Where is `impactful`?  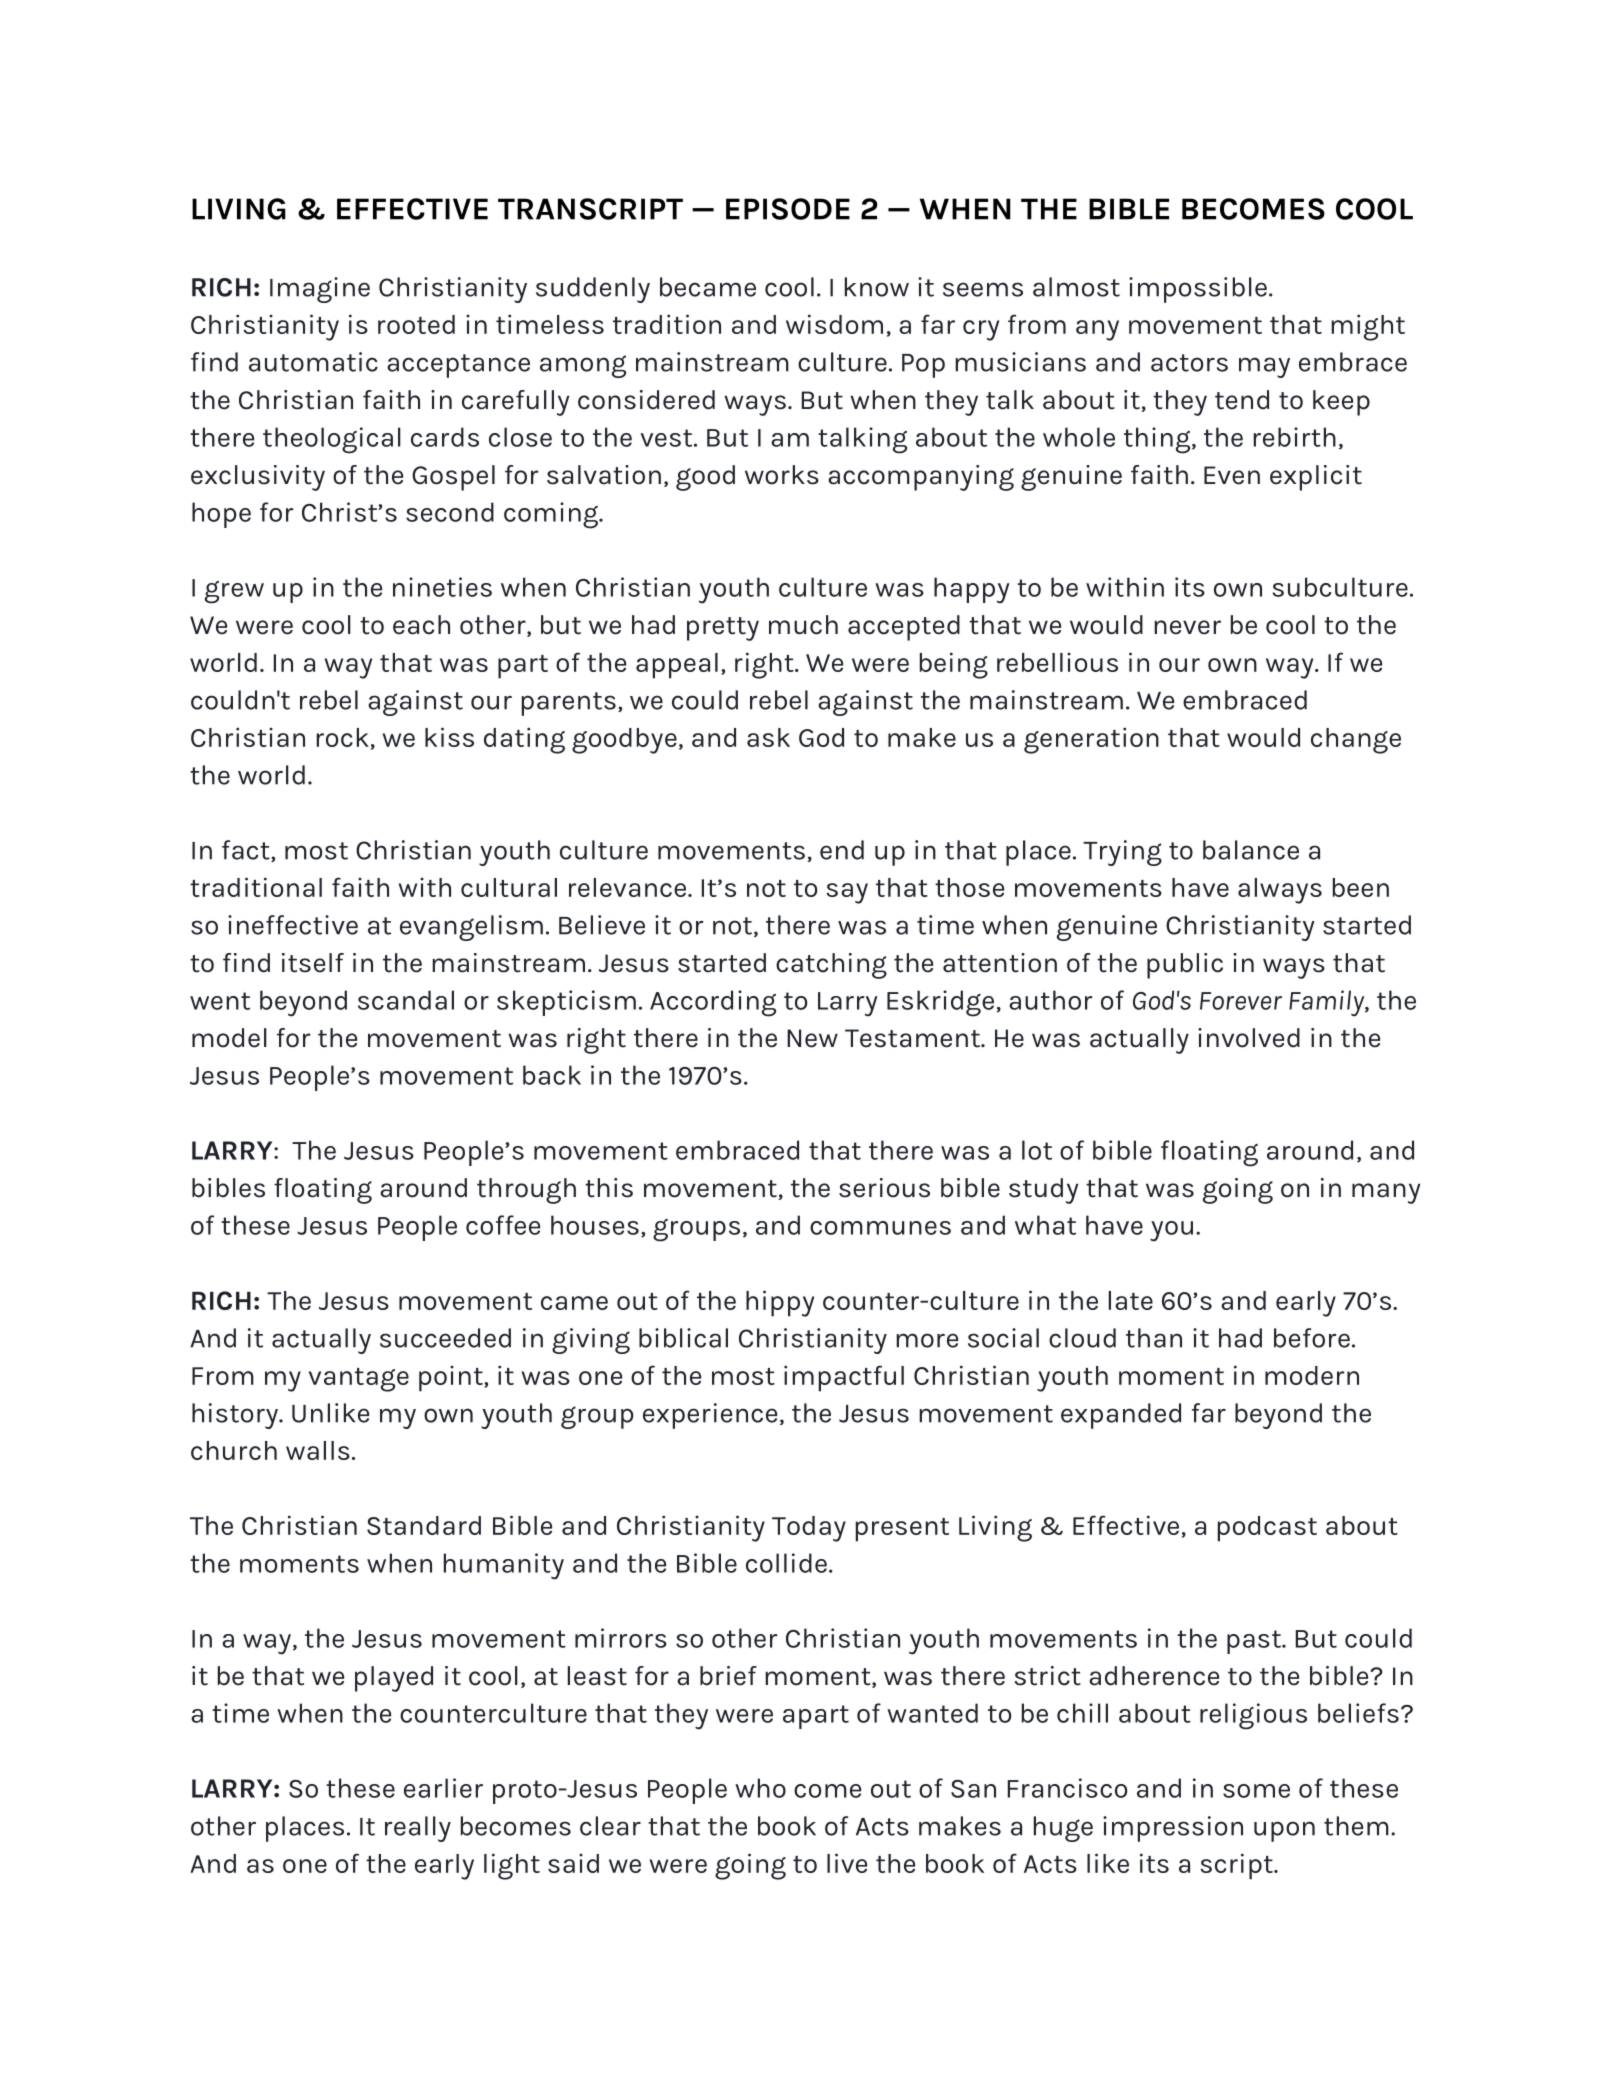
impactful is located at coordinates (844, 1378).
